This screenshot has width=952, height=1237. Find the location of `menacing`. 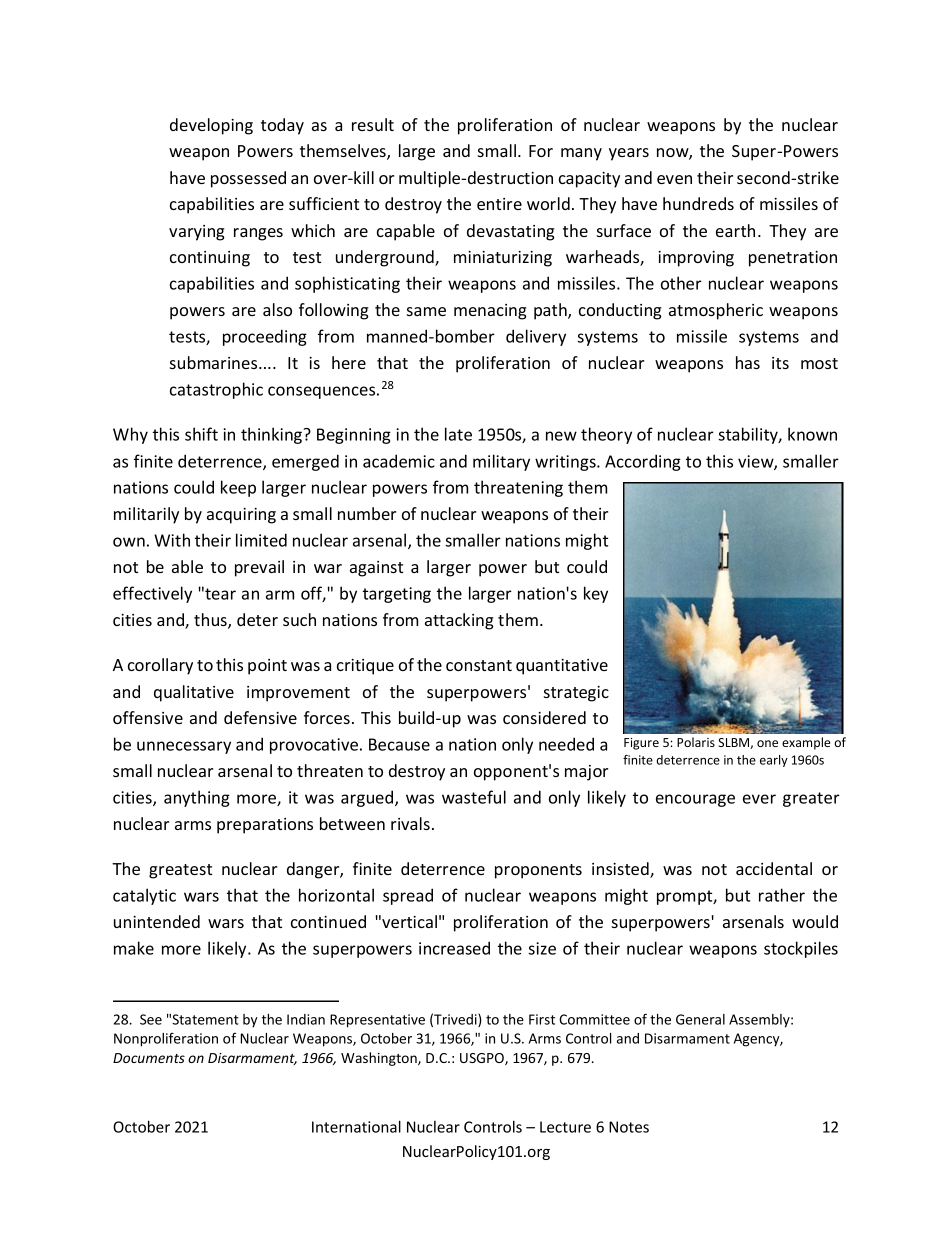

menacing is located at coordinates (490, 312).
